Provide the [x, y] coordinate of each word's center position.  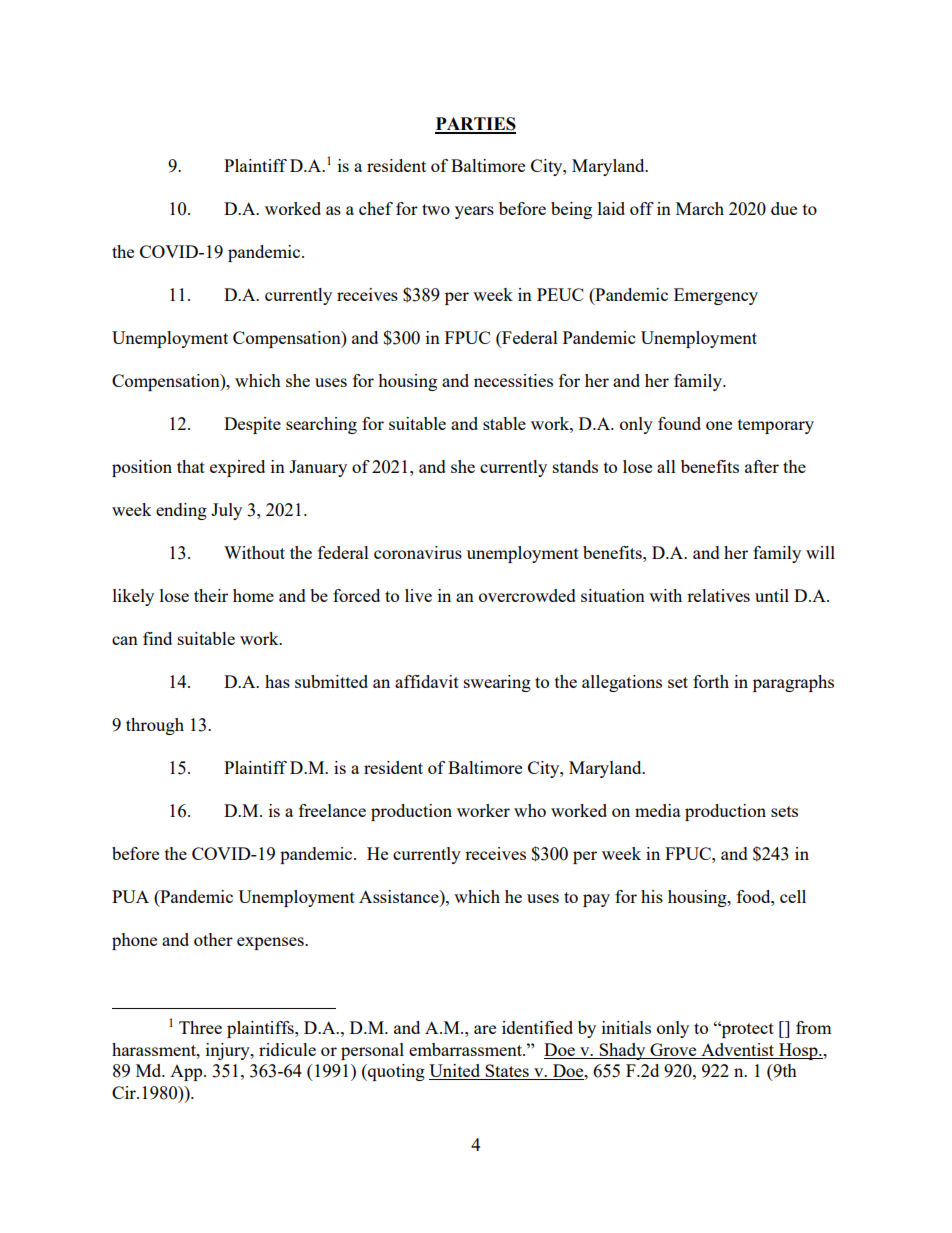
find [157, 638]
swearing [497, 683]
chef [376, 208]
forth [711, 681]
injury [229, 1051]
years [474, 212]
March [700, 208]
